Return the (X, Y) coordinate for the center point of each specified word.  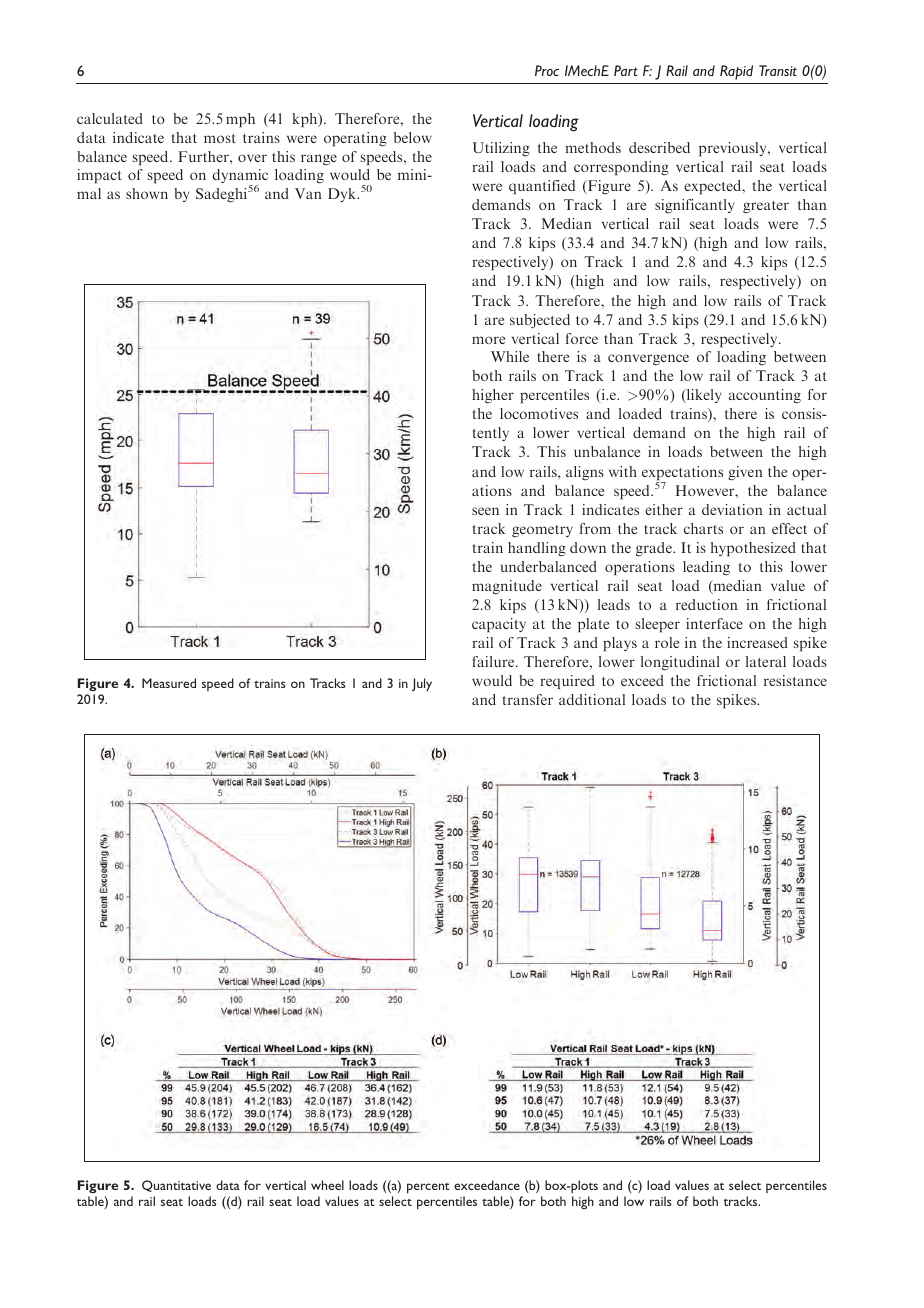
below (413, 137)
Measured (169, 683)
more (488, 340)
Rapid (736, 72)
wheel (327, 1185)
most (220, 138)
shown (147, 193)
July (422, 684)
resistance (795, 680)
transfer (528, 699)
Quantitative (176, 1186)
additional (592, 699)
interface (714, 623)
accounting (765, 396)
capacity (499, 625)
